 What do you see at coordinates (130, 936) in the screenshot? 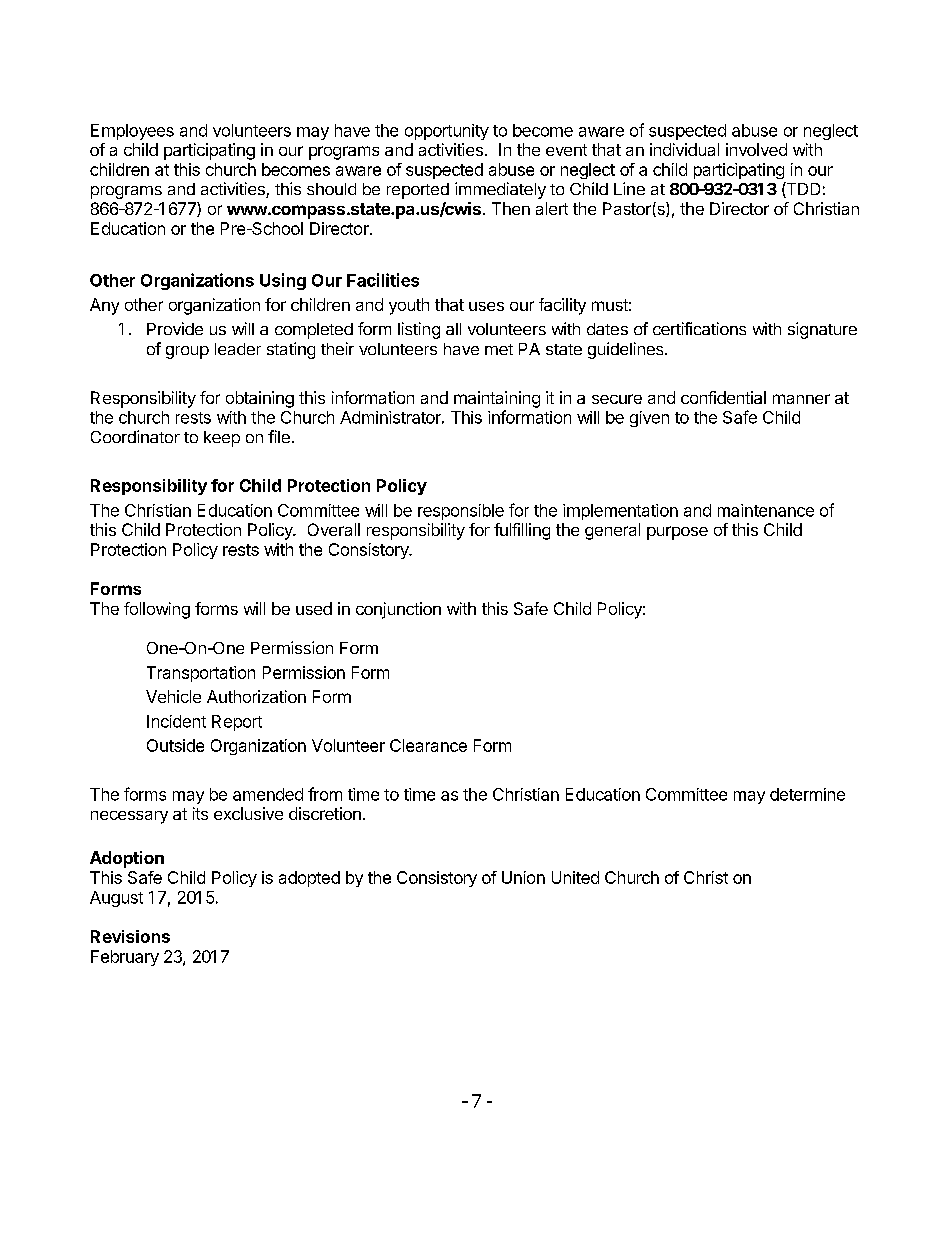
I see `Revisions` at bounding box center [130, 936].
